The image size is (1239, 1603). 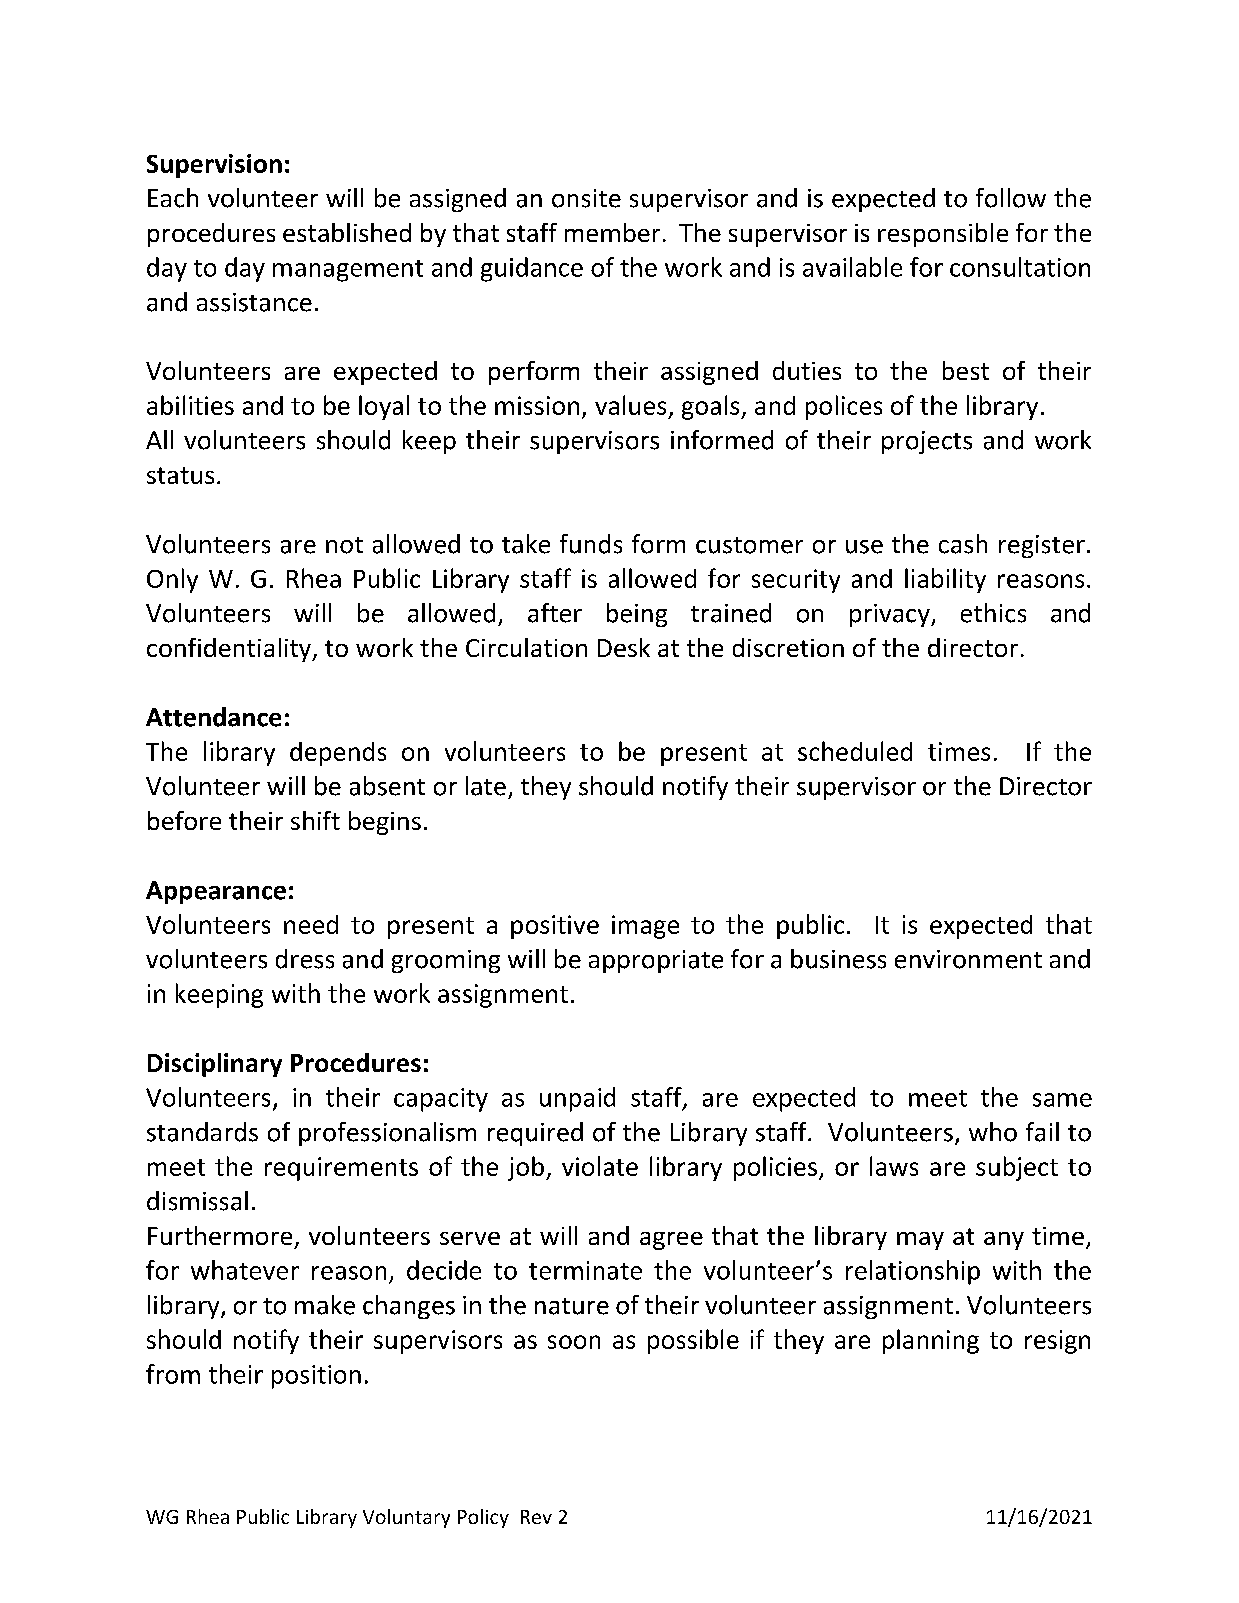 I want to click on planning, so click(x=931, y=1341).
